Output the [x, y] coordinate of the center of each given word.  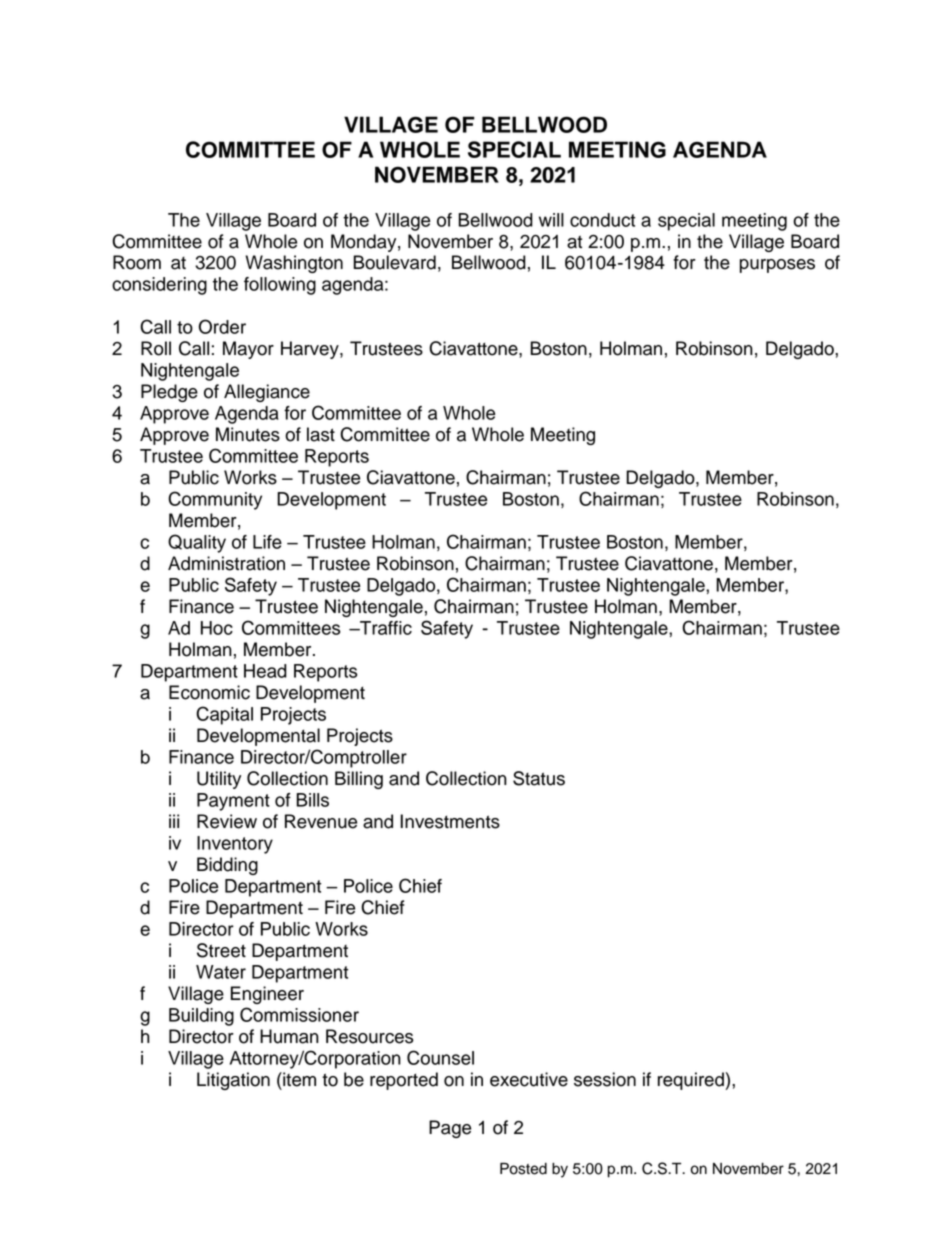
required [691, 1081]
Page [450, 1129]
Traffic [385, 628]
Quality [197, 543]
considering [159, 286]
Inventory [235, 845]
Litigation [233, 1081]
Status [539, 778]
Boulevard [394, 262]
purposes [777, 266]
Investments [450, 821]
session [605, 1079]
